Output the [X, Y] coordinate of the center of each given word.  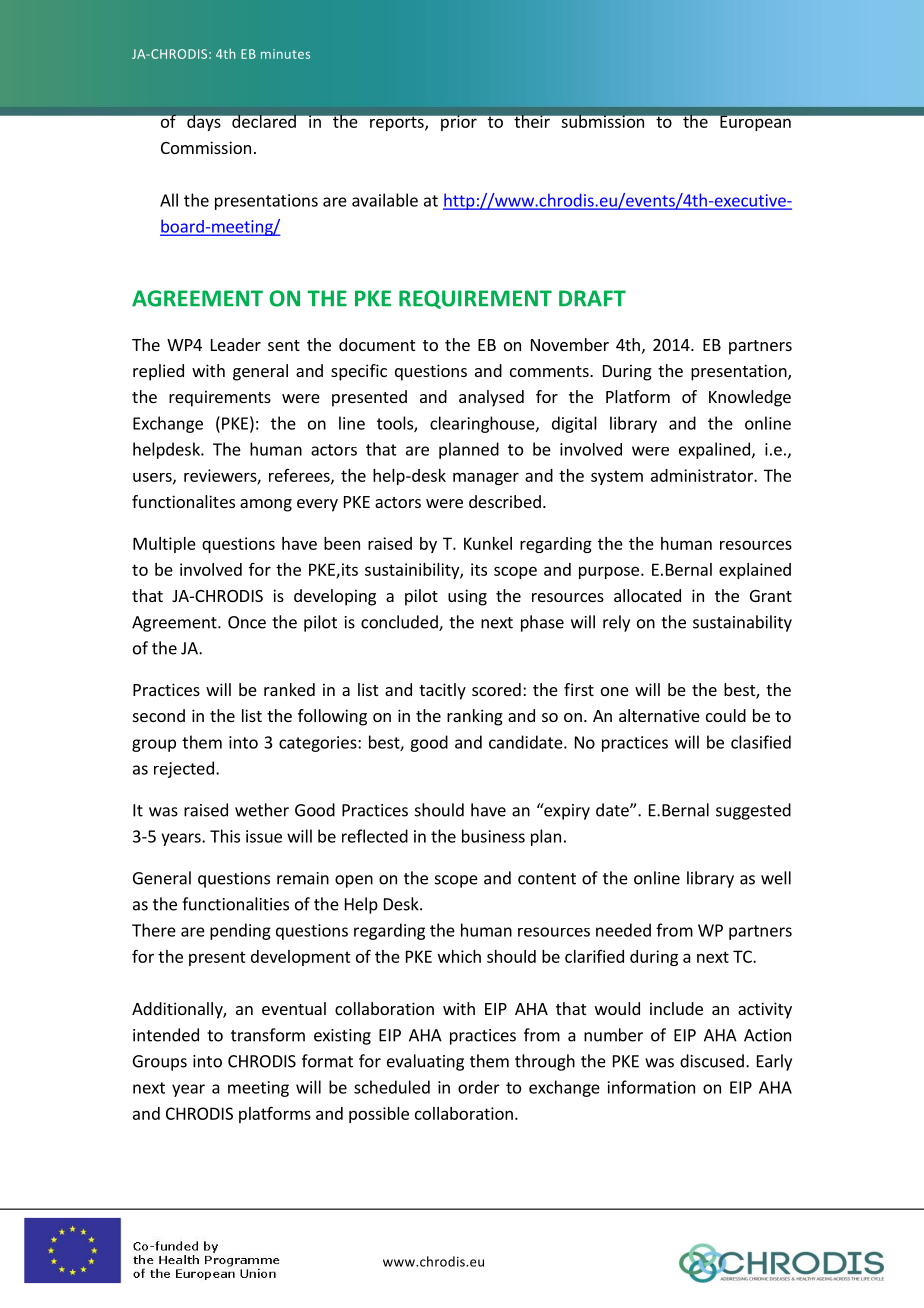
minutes [285, 54]
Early [774, 1062]
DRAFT [592, 298]
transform [268, 1035]
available [385, 200]
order [479, 1087]
